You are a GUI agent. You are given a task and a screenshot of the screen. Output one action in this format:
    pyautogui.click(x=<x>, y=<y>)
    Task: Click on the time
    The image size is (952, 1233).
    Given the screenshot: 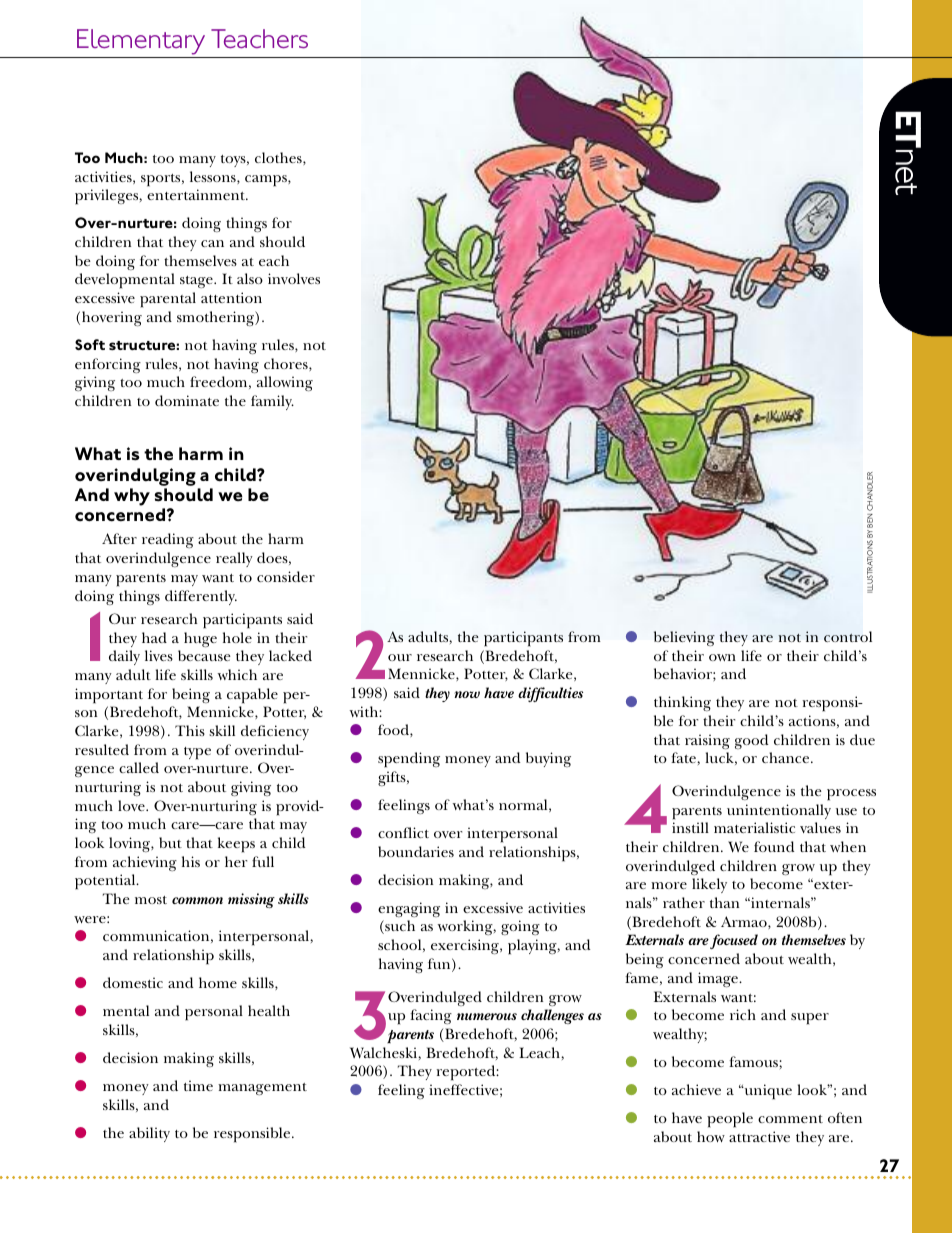 What is the action you would take?
    pyautogui.click(x=198, y=1085)
